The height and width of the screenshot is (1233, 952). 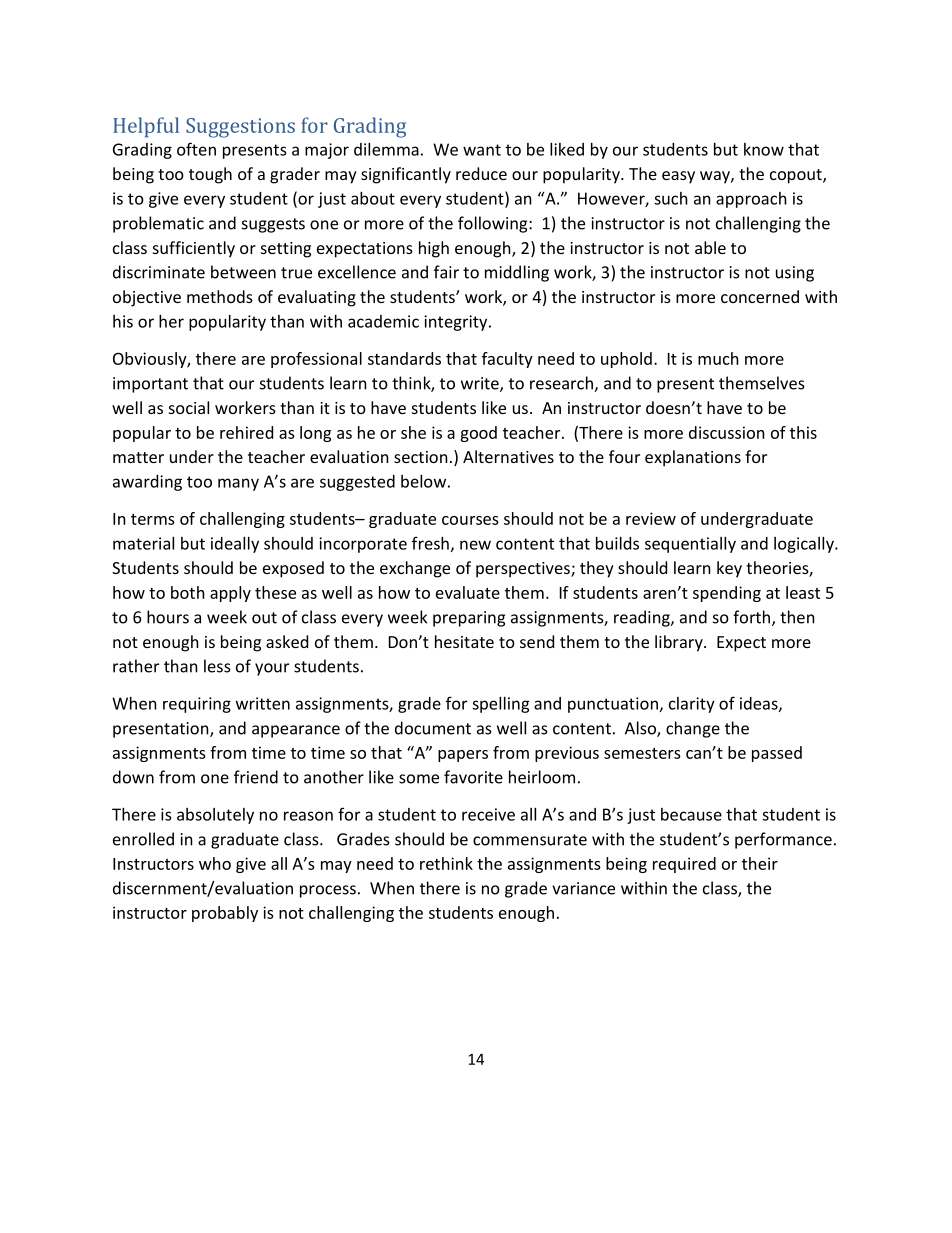 I want to click on probably, so click(x=225, y=914).
